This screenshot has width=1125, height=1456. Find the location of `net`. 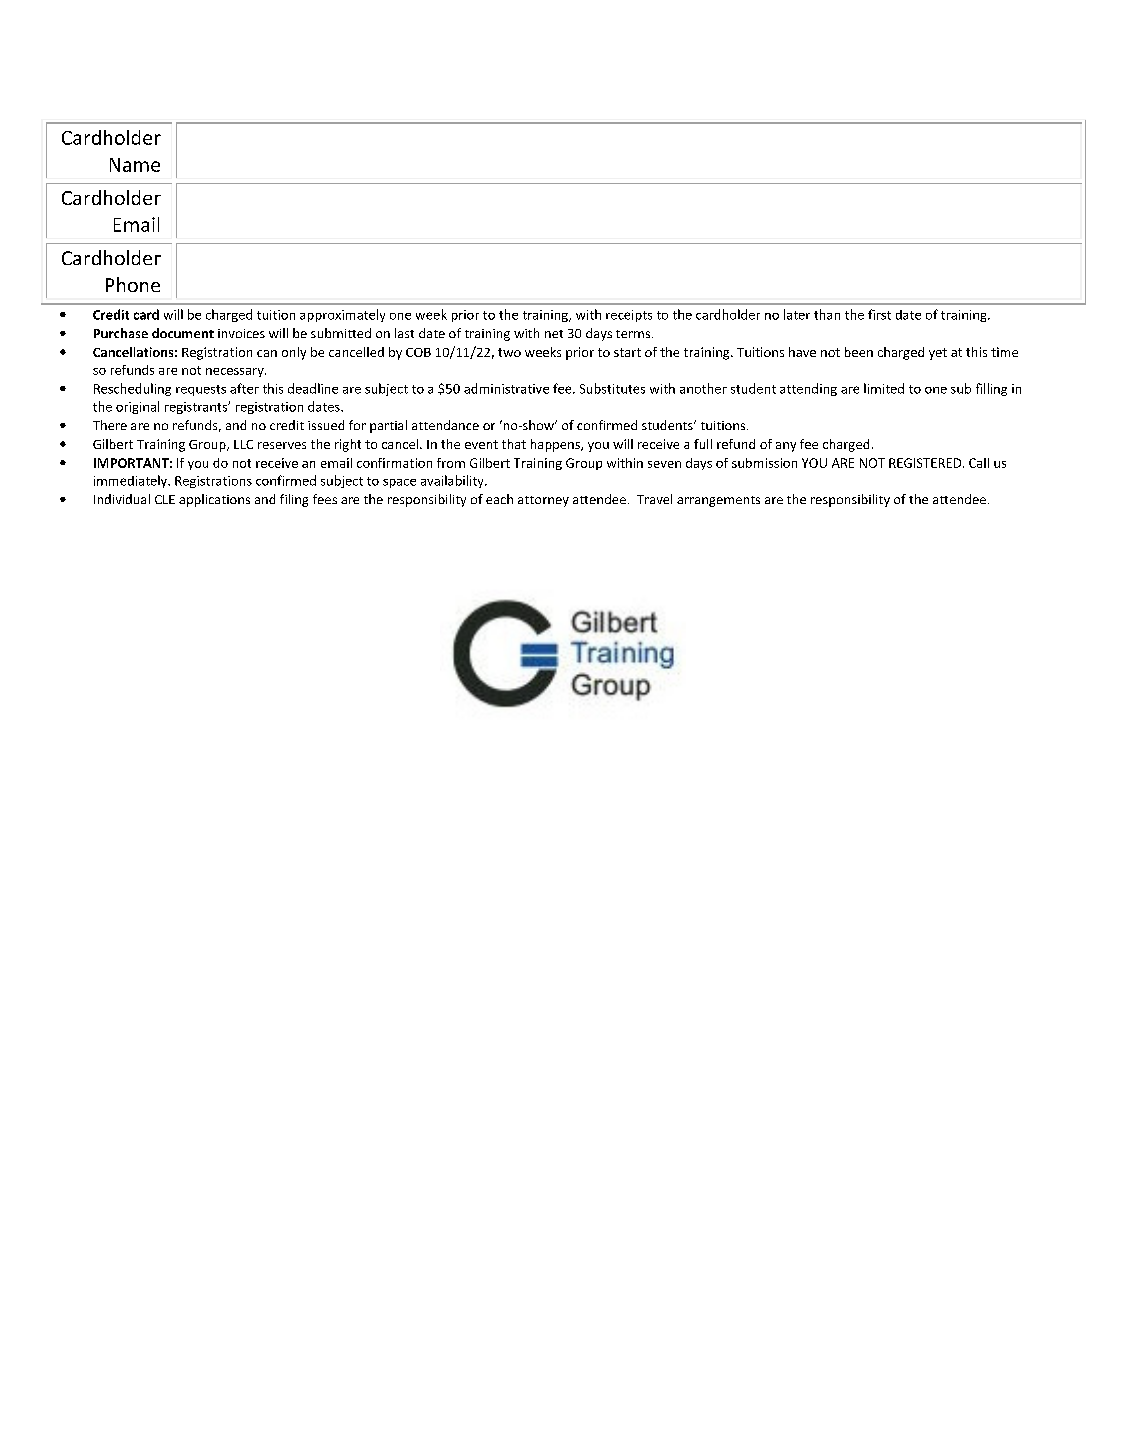

net is located at coordinates (554, 334).
